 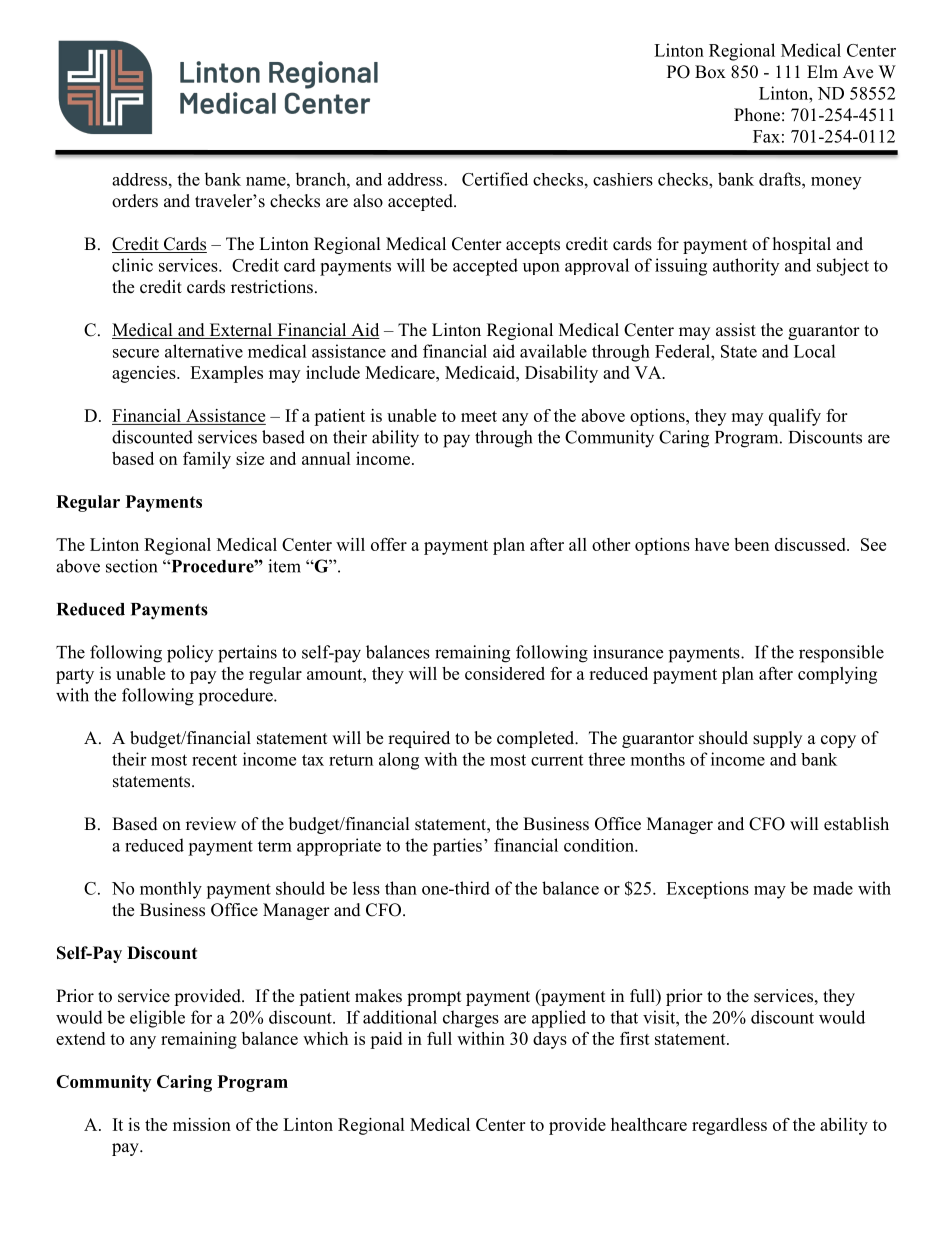 I want to click on mission, so click(x=202, y=1124).
